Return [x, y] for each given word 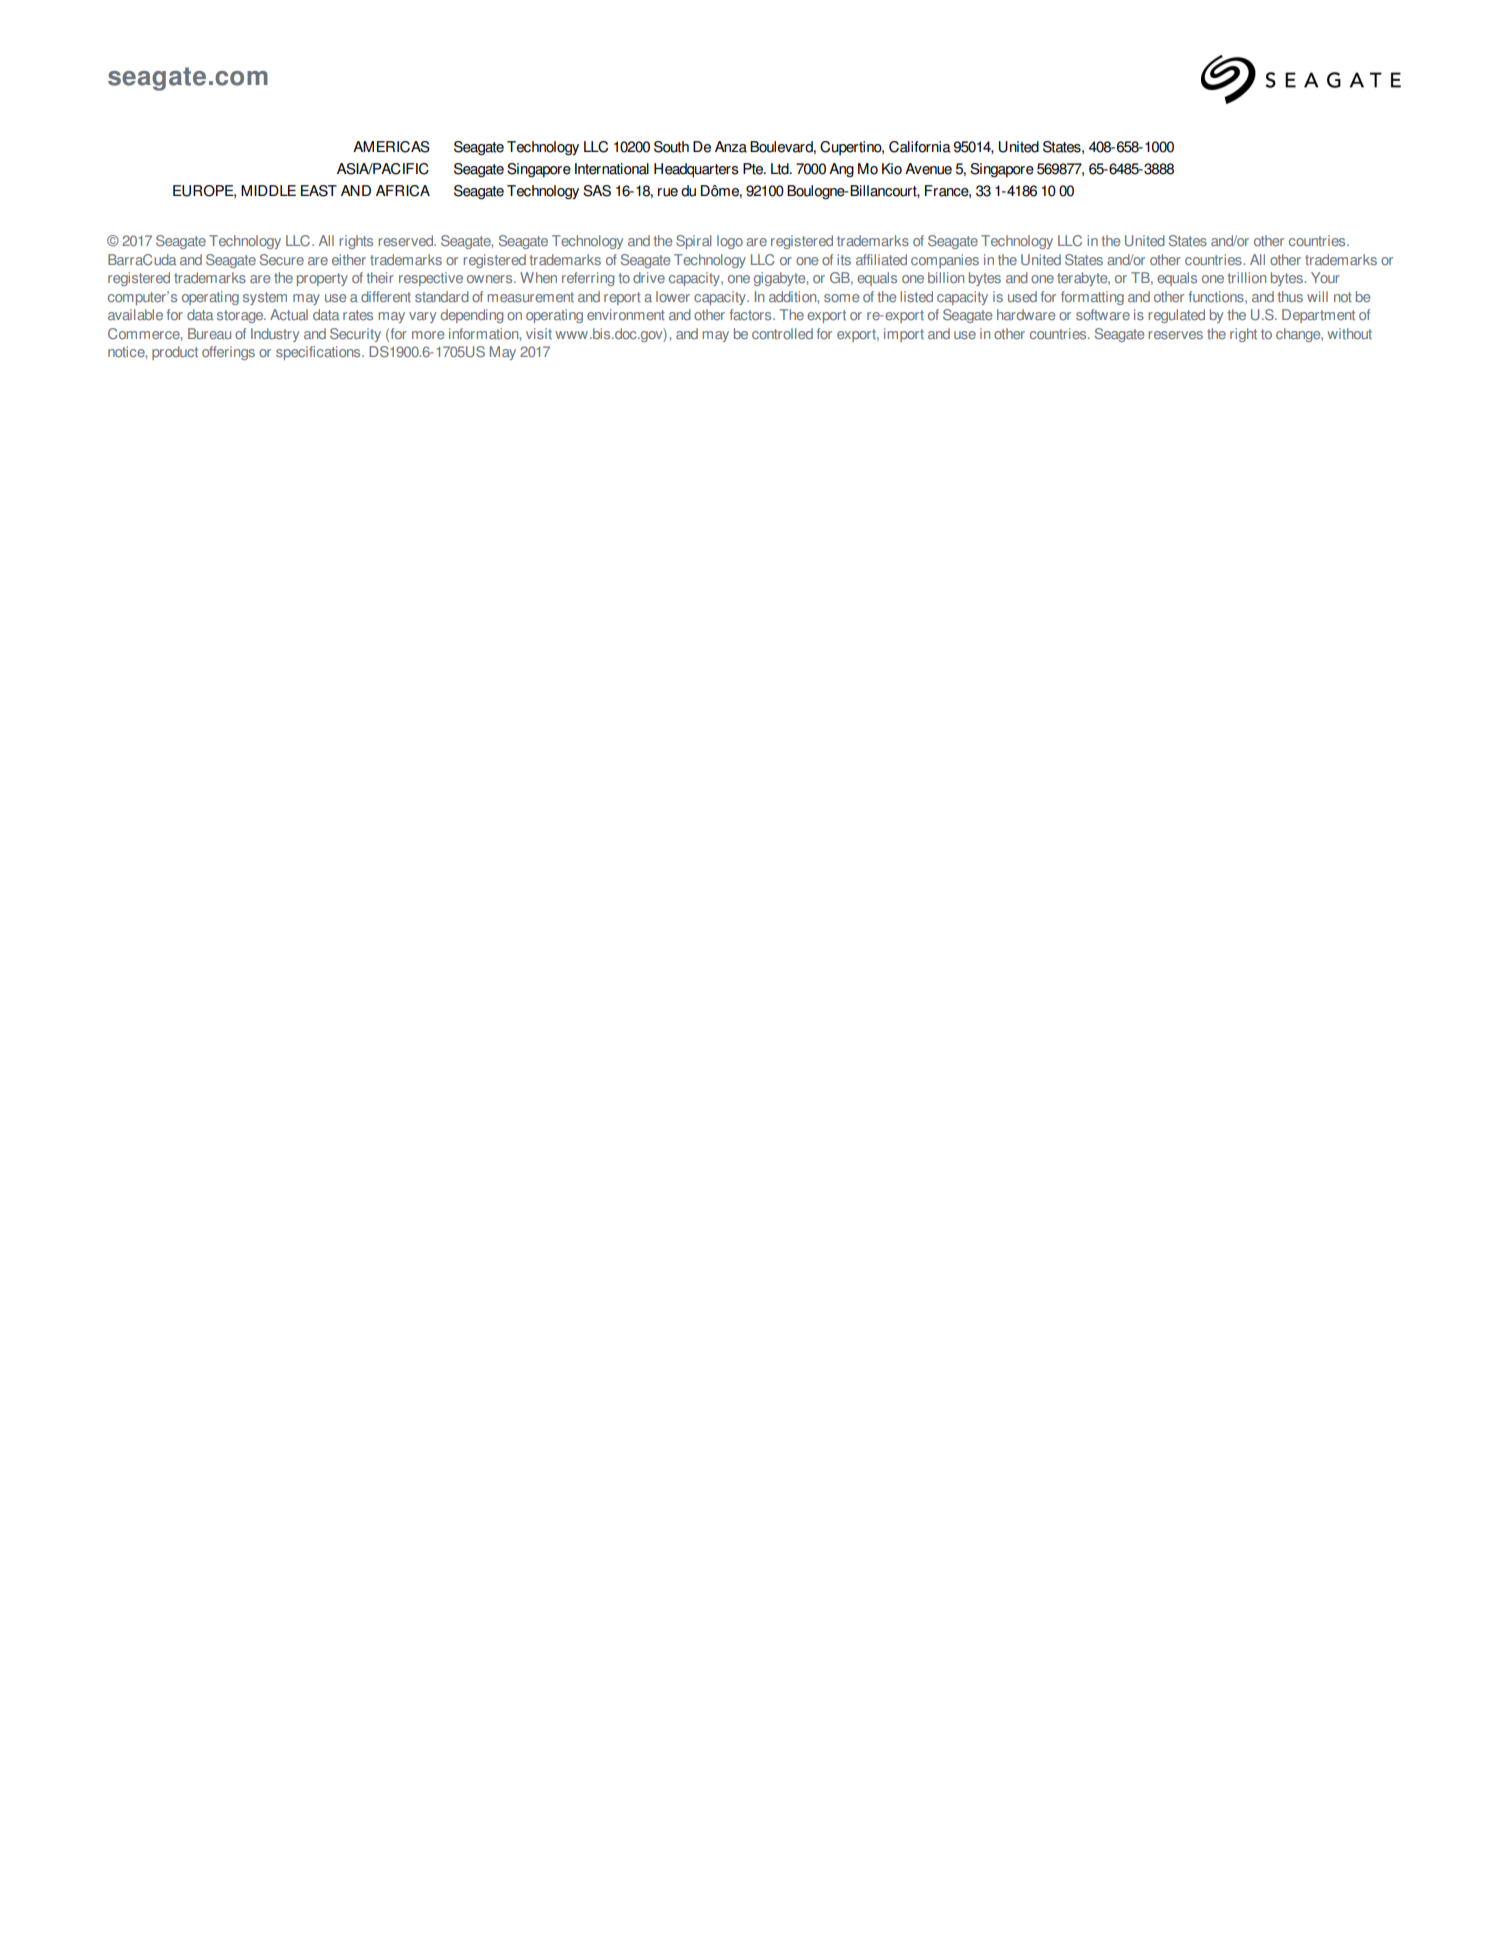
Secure [282, 260]
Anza [731, 147]
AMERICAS [391, 147]
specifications [319, 353]
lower [673, 297]
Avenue [928, 169]
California [920, 147]
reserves [1175, 335]
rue [668, 192]
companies [945, 261]
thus [1290, 297]
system [265, 298]
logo [730, 242]
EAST [319, 191]
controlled [782, 334]
